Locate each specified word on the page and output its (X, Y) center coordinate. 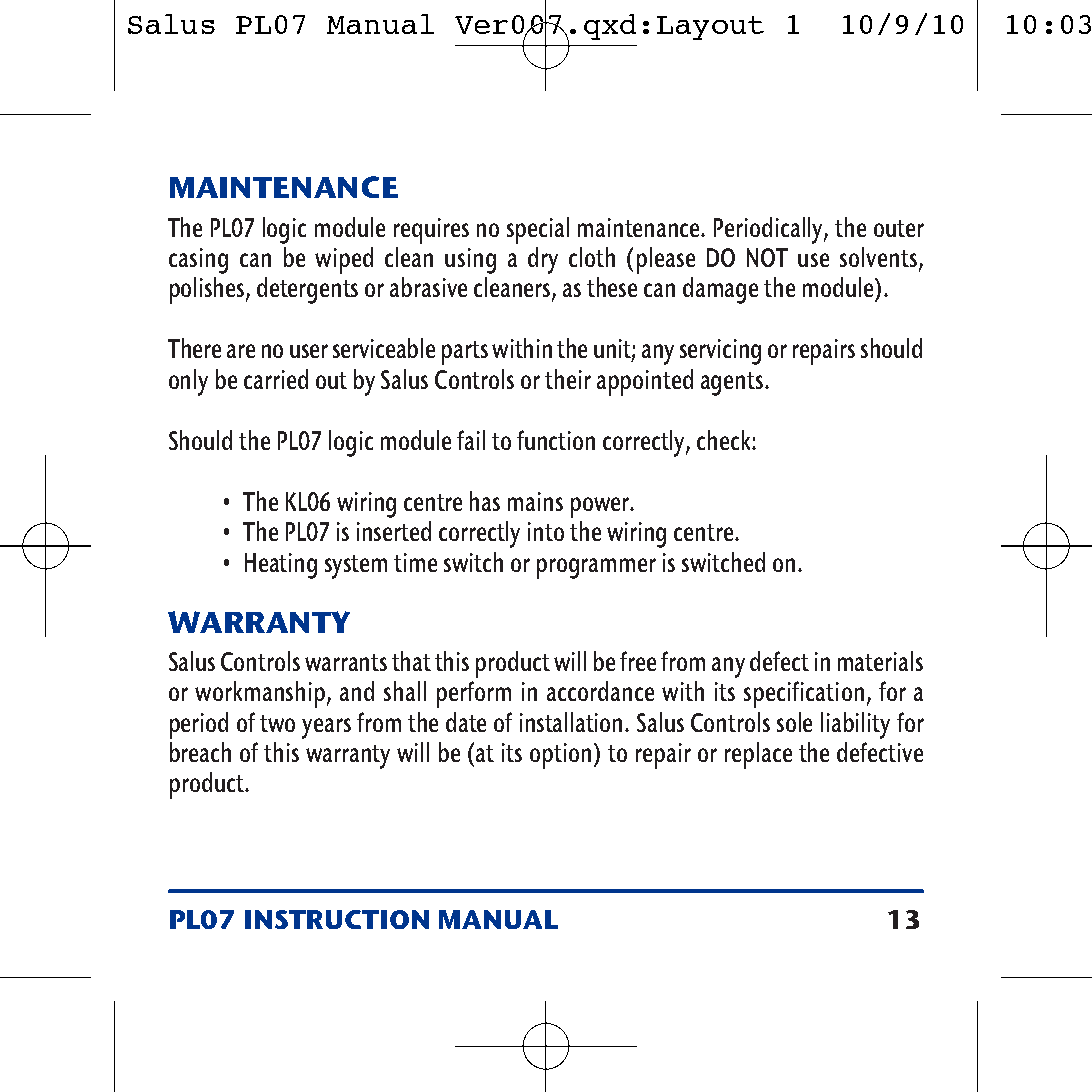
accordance (600, 691)
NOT (767, 257)
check (725, 440)
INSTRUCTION (337, 919)
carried (276, 379)
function (556, 440)
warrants (346, 662)
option (560, 756)
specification (804, 694)
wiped (344, 260)
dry (543, 260)
